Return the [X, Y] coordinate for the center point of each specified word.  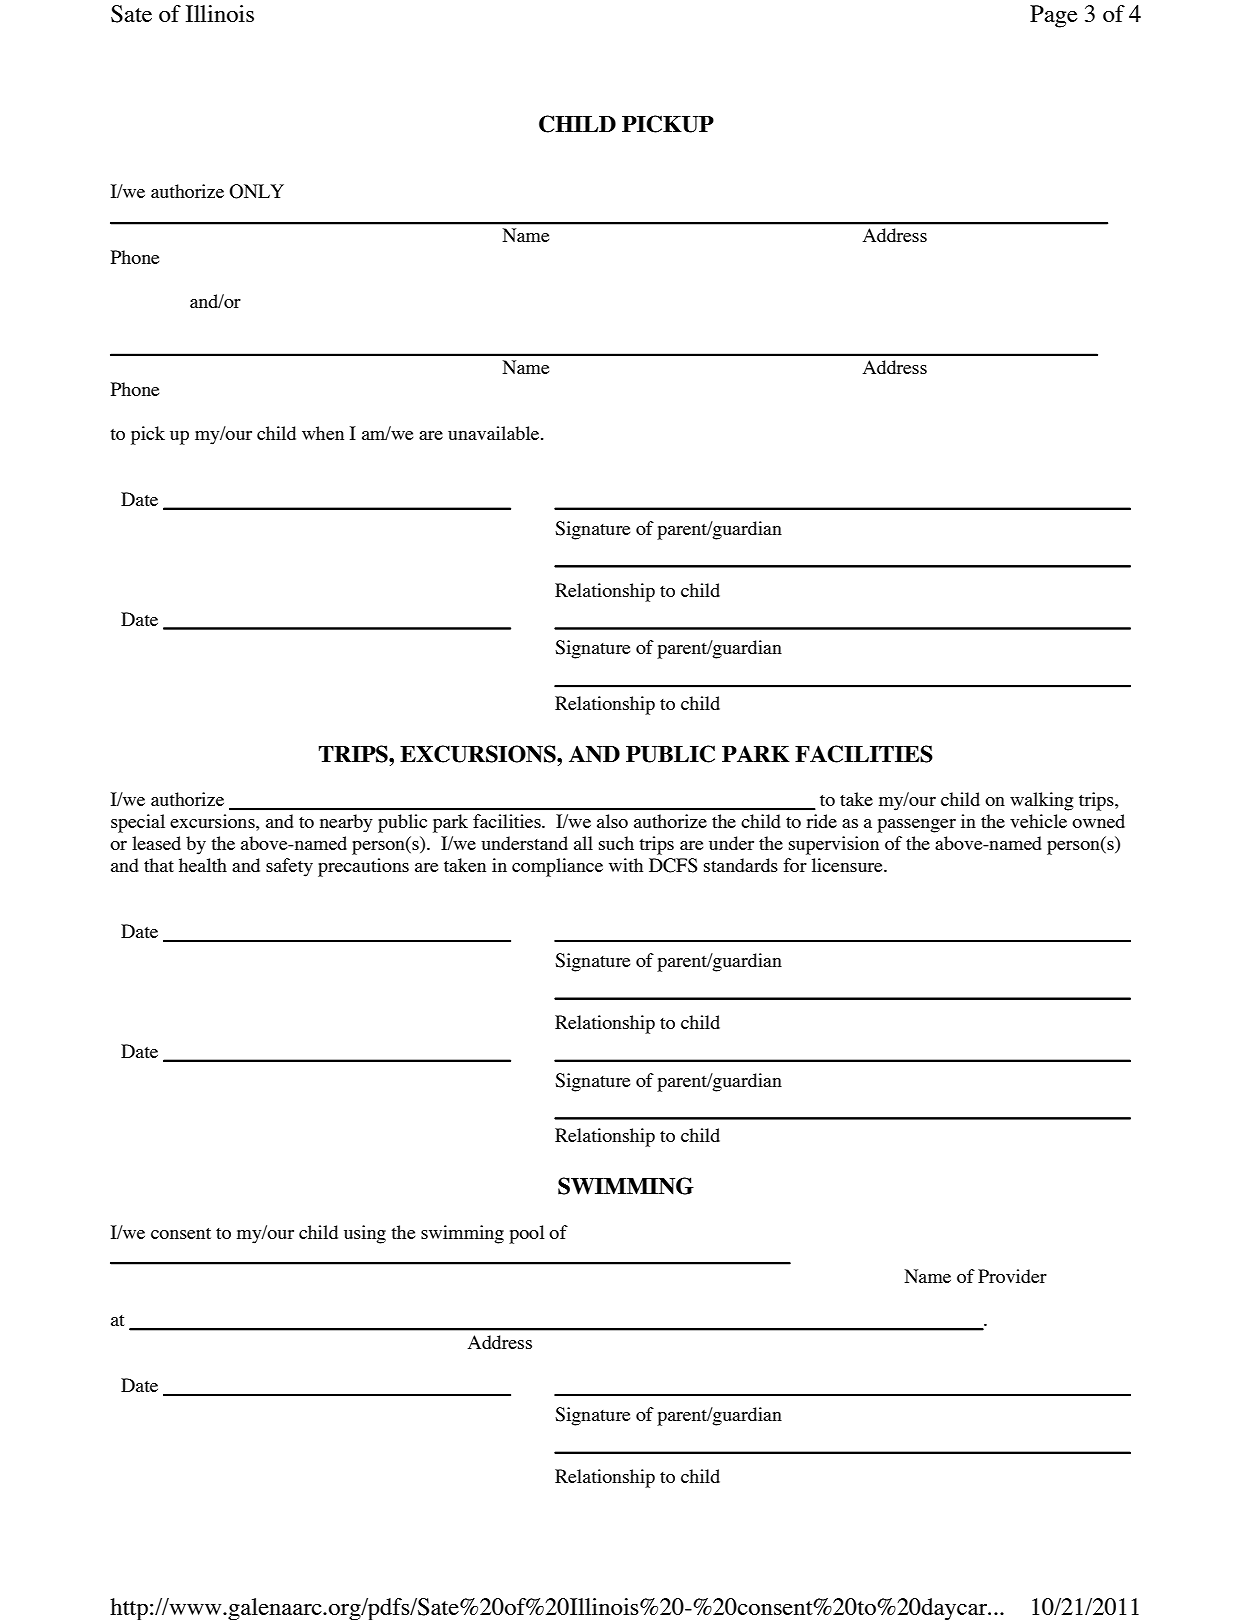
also [612, 821]
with [626, 865]
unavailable [495, 433]
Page [1053, 16]
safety [289, 867]
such [616, 843]
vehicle [1038, 821]
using [365, 1234]
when [323, 433]
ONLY [257, 191]
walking [1042, 801]
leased [156, 843]
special [138, 823]
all [583, 843]
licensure [848, 865]
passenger [916, 826]
